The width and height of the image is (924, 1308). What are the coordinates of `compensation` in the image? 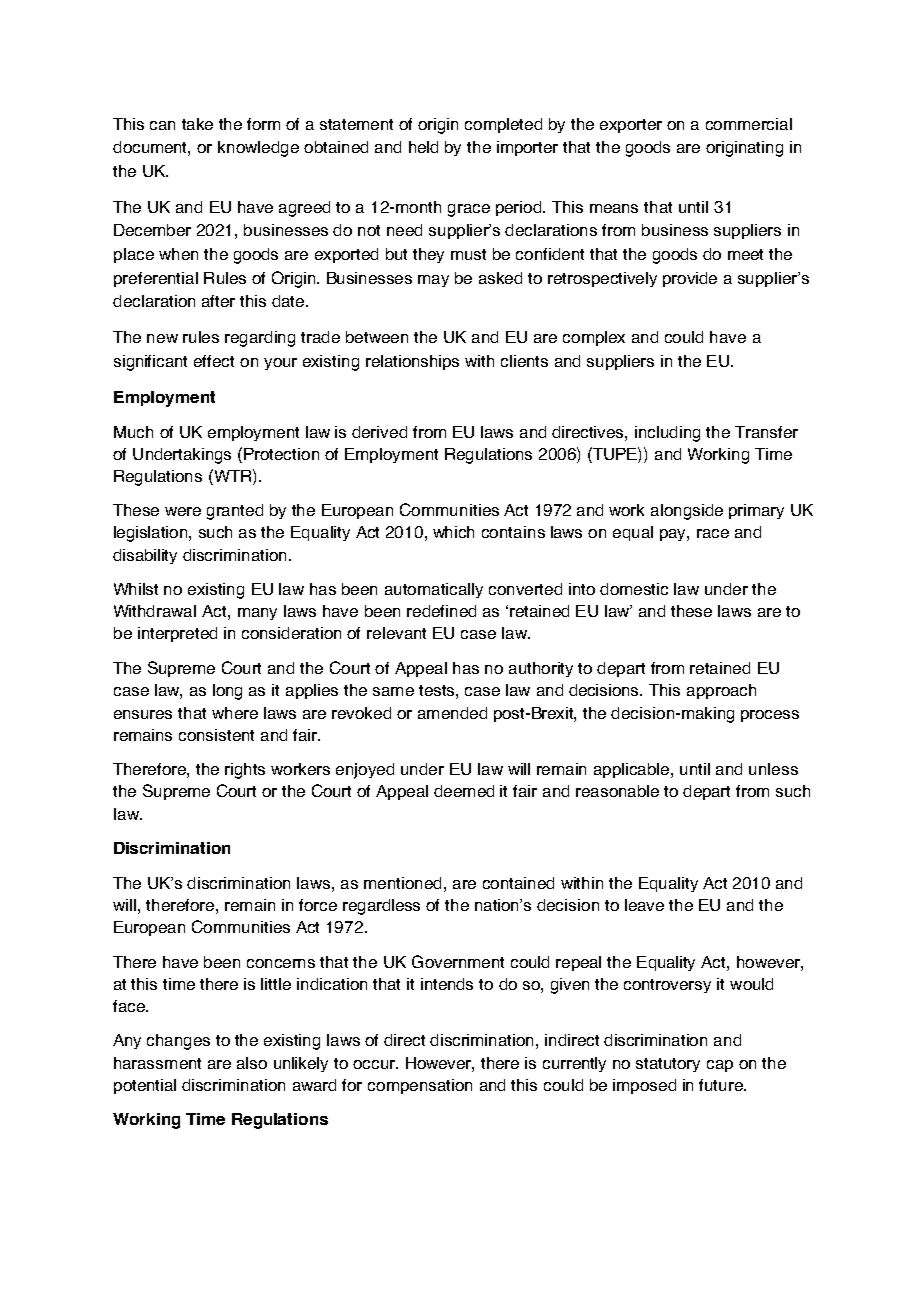 It's located at (420, 1086).
